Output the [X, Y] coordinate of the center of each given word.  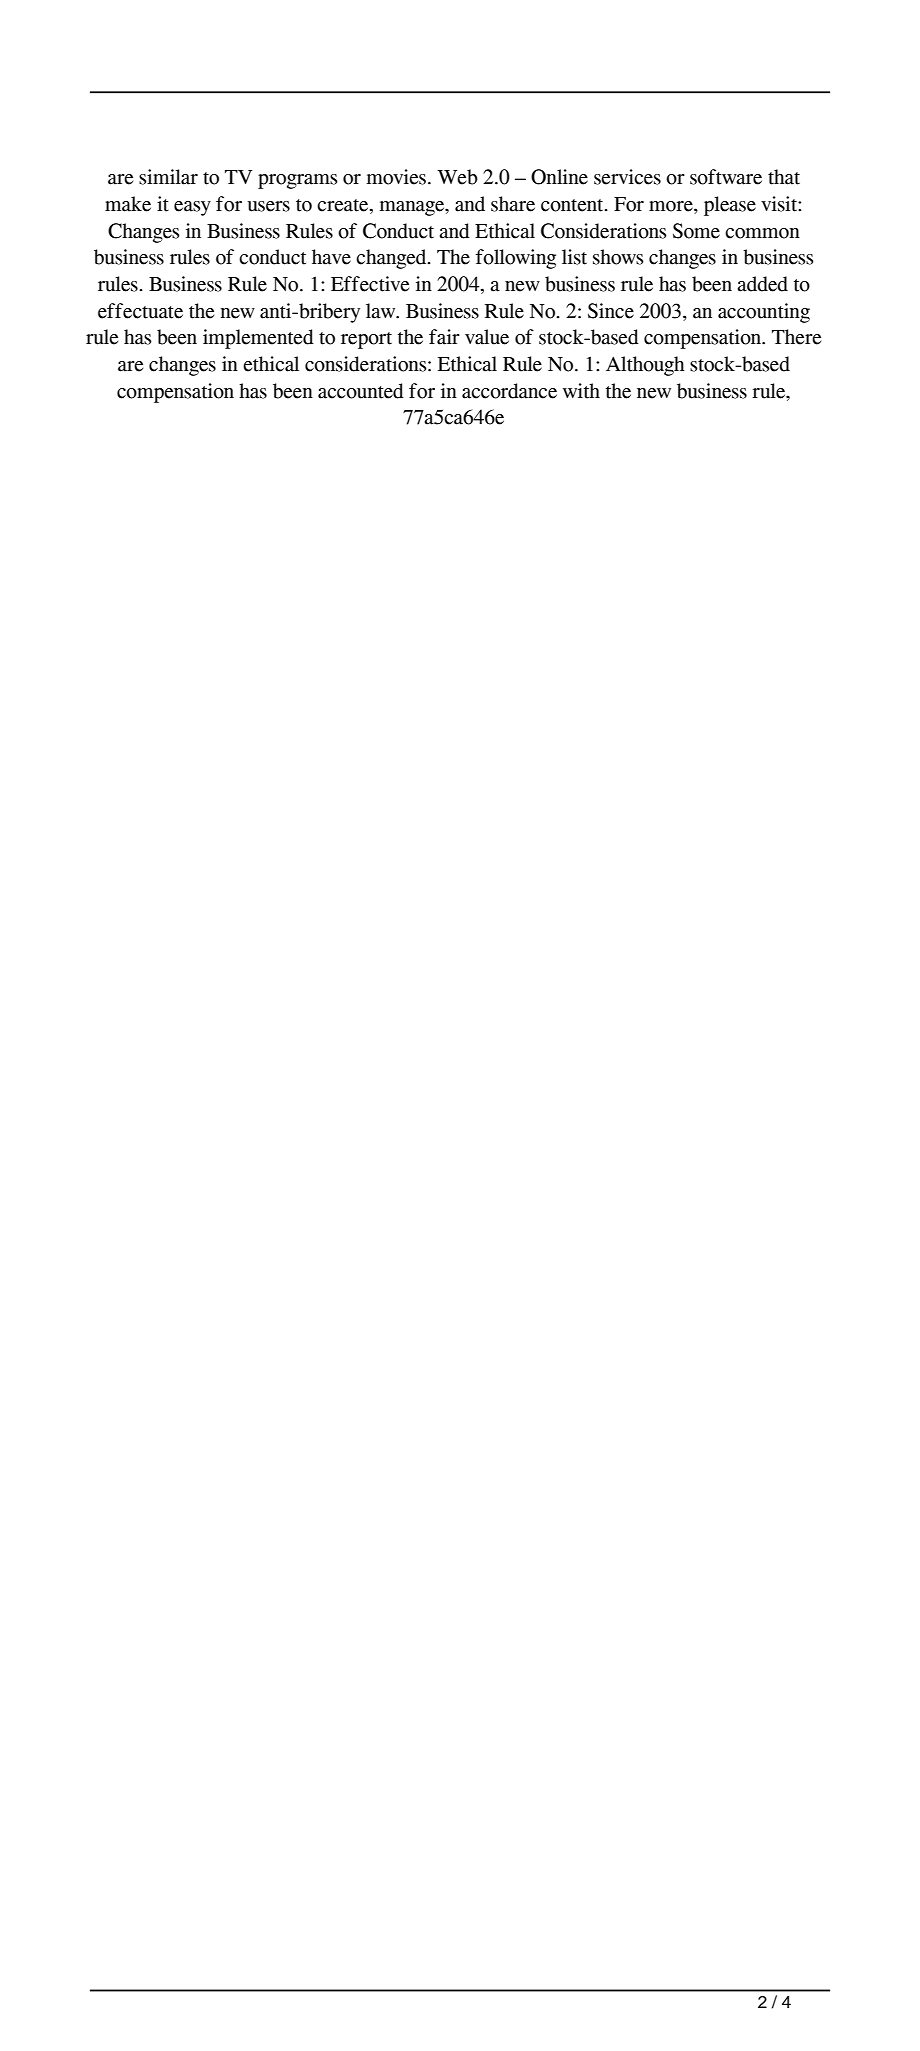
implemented [258, 339]
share [513, 204]
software [726, 177]
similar [168, 177]
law [382, 311]
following [516, 259]
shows [618, 257]
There [796, 337]
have [331, 257]
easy [192, 208]
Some [696, 231]
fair [444, 337]
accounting [764, 313]
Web [457, 177]
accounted [361, 391]
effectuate [140, 311]
